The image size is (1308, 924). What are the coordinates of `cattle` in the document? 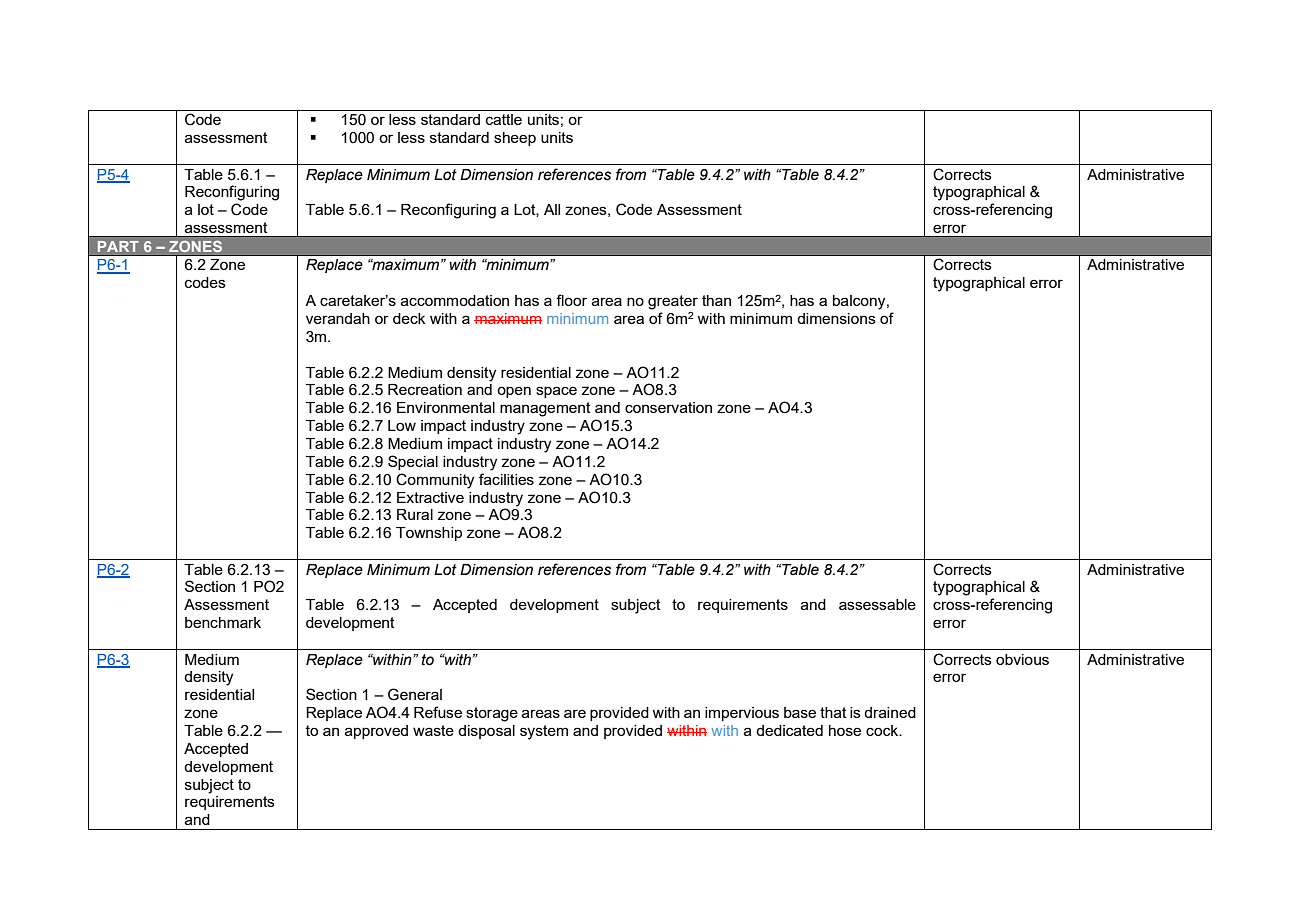 It's located at (504, 119).
